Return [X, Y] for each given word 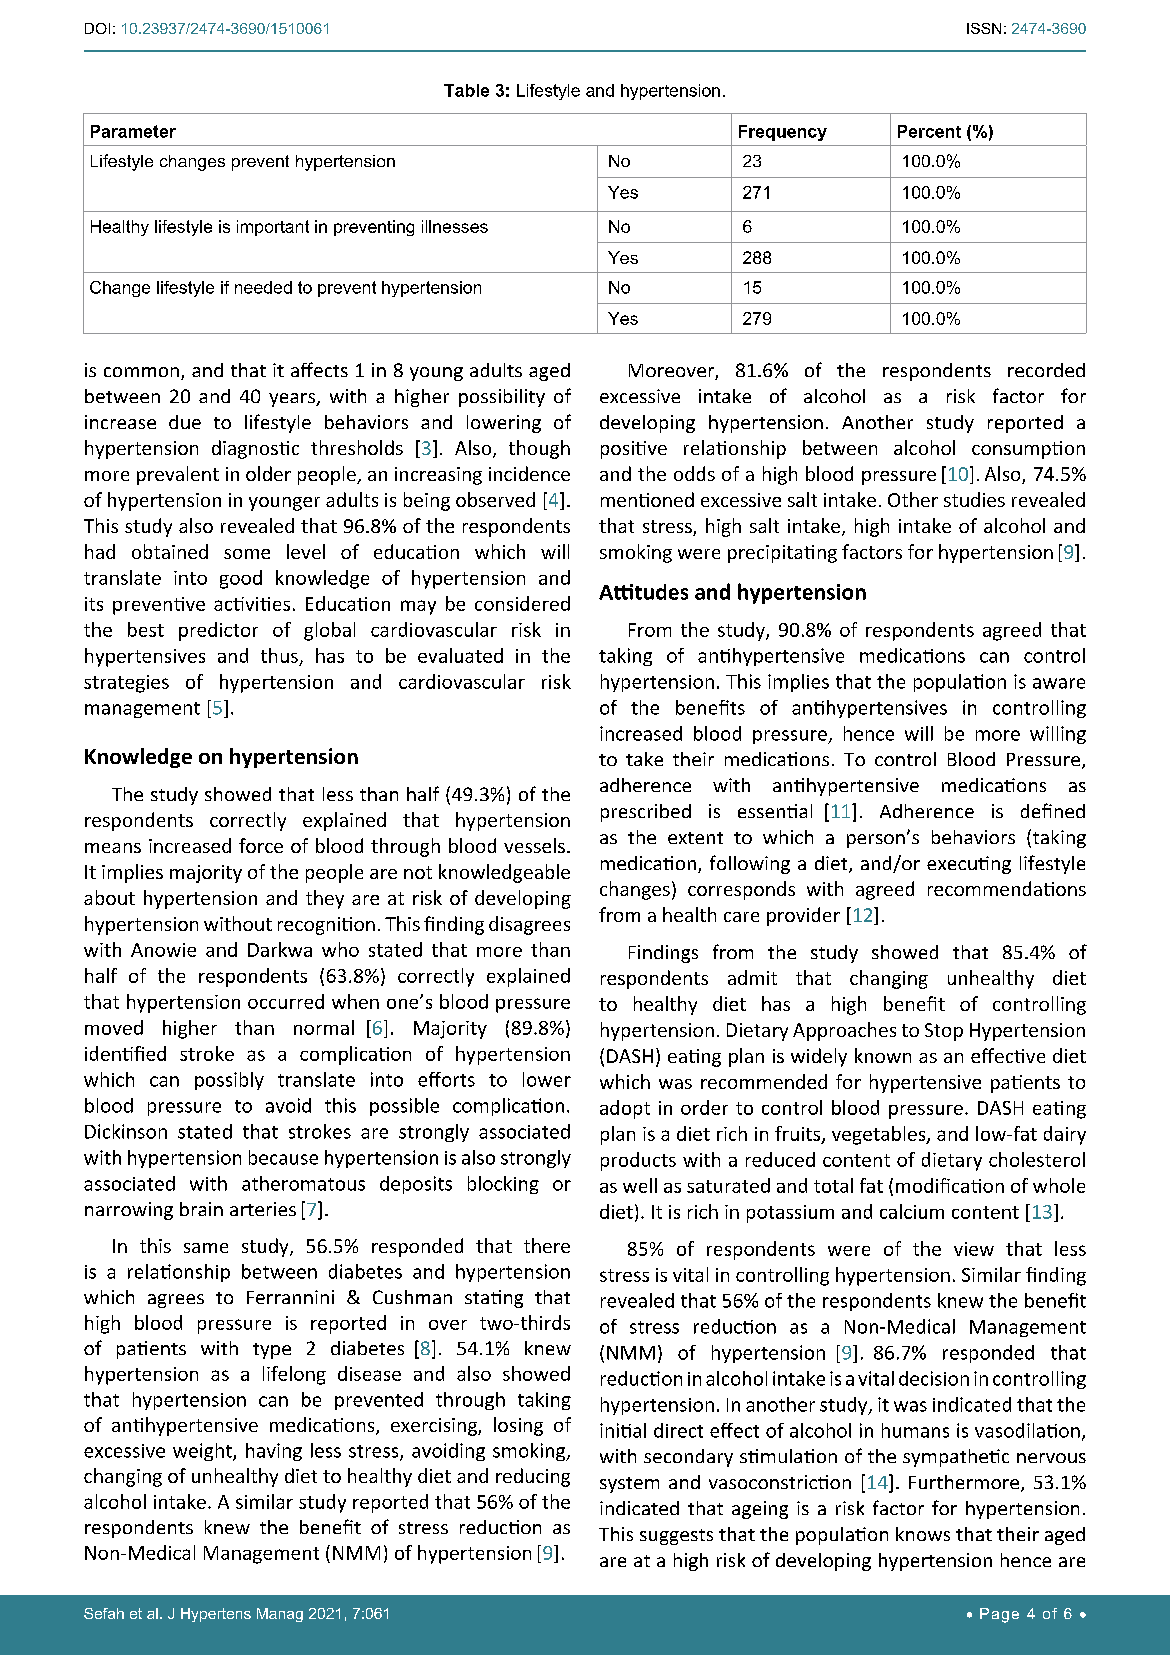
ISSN [984, 28]
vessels [534, 845]
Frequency [783, 133]
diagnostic [255, 449]
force [261, 845]
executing [969, 865]
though [539, 449]
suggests [676, 1537]
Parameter [133, 131]
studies [974, 499]
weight [203, 1452]
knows [923, 1534]
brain [201, 1209]
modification [950, 1185]
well [640, 1185]
